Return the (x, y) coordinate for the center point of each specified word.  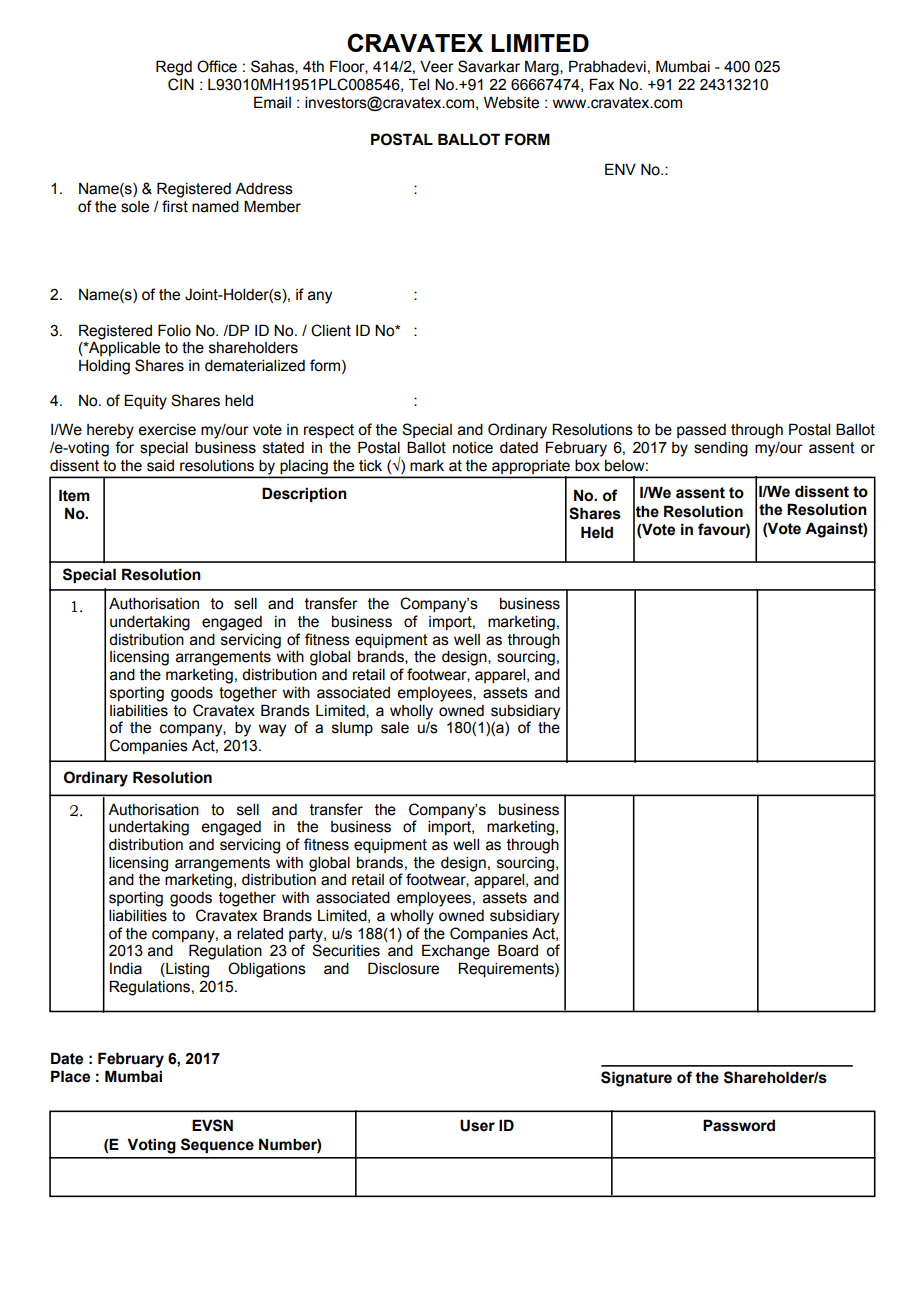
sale (395, 728)
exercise (167, 430)
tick (370, 466)
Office (217, 66)
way (272, 730)
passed (701, 431)
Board (518, 950)
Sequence (217, 1145)
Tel (419, 84)
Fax (602, 84)
